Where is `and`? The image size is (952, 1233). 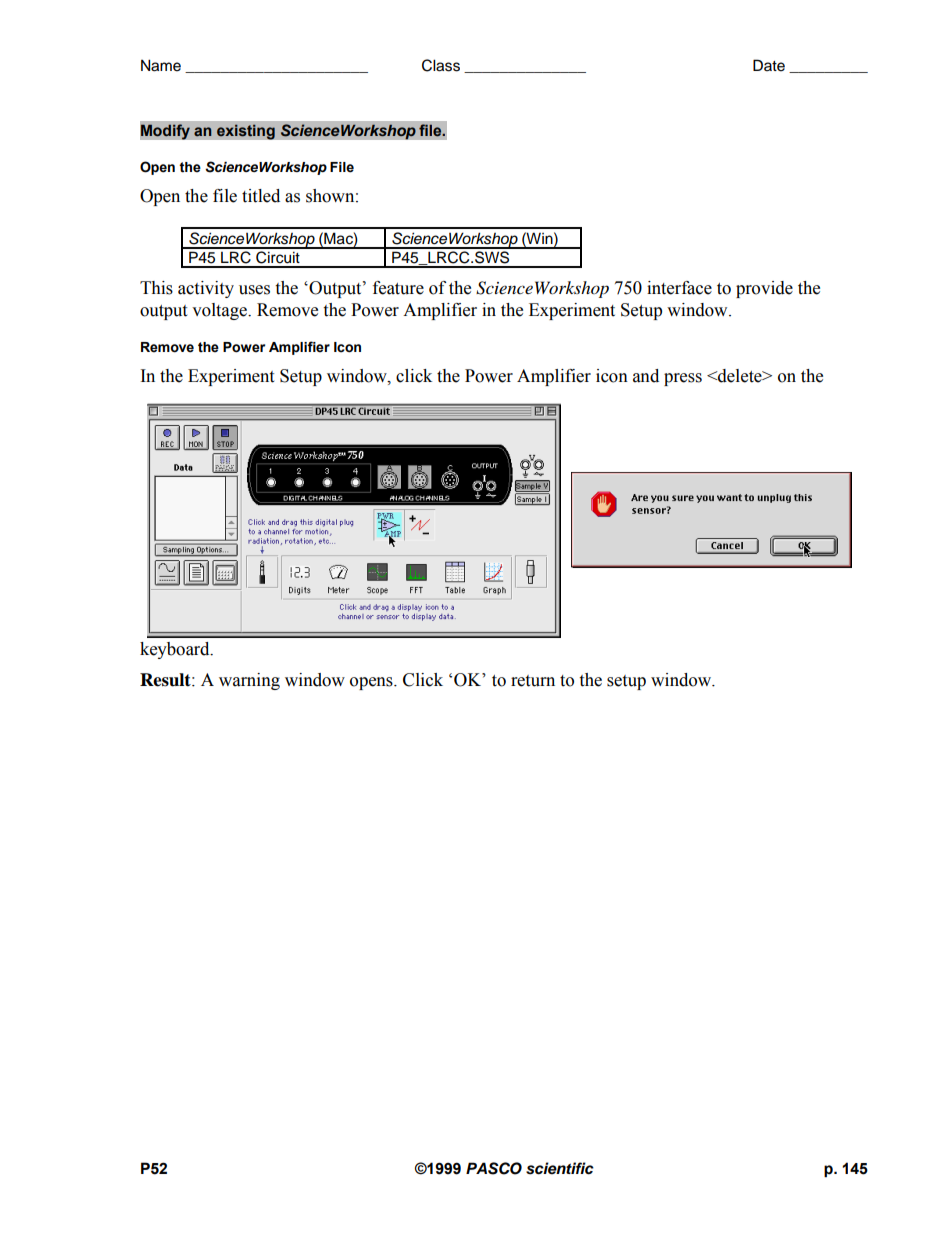 and is located at coordinates (646, 376).
